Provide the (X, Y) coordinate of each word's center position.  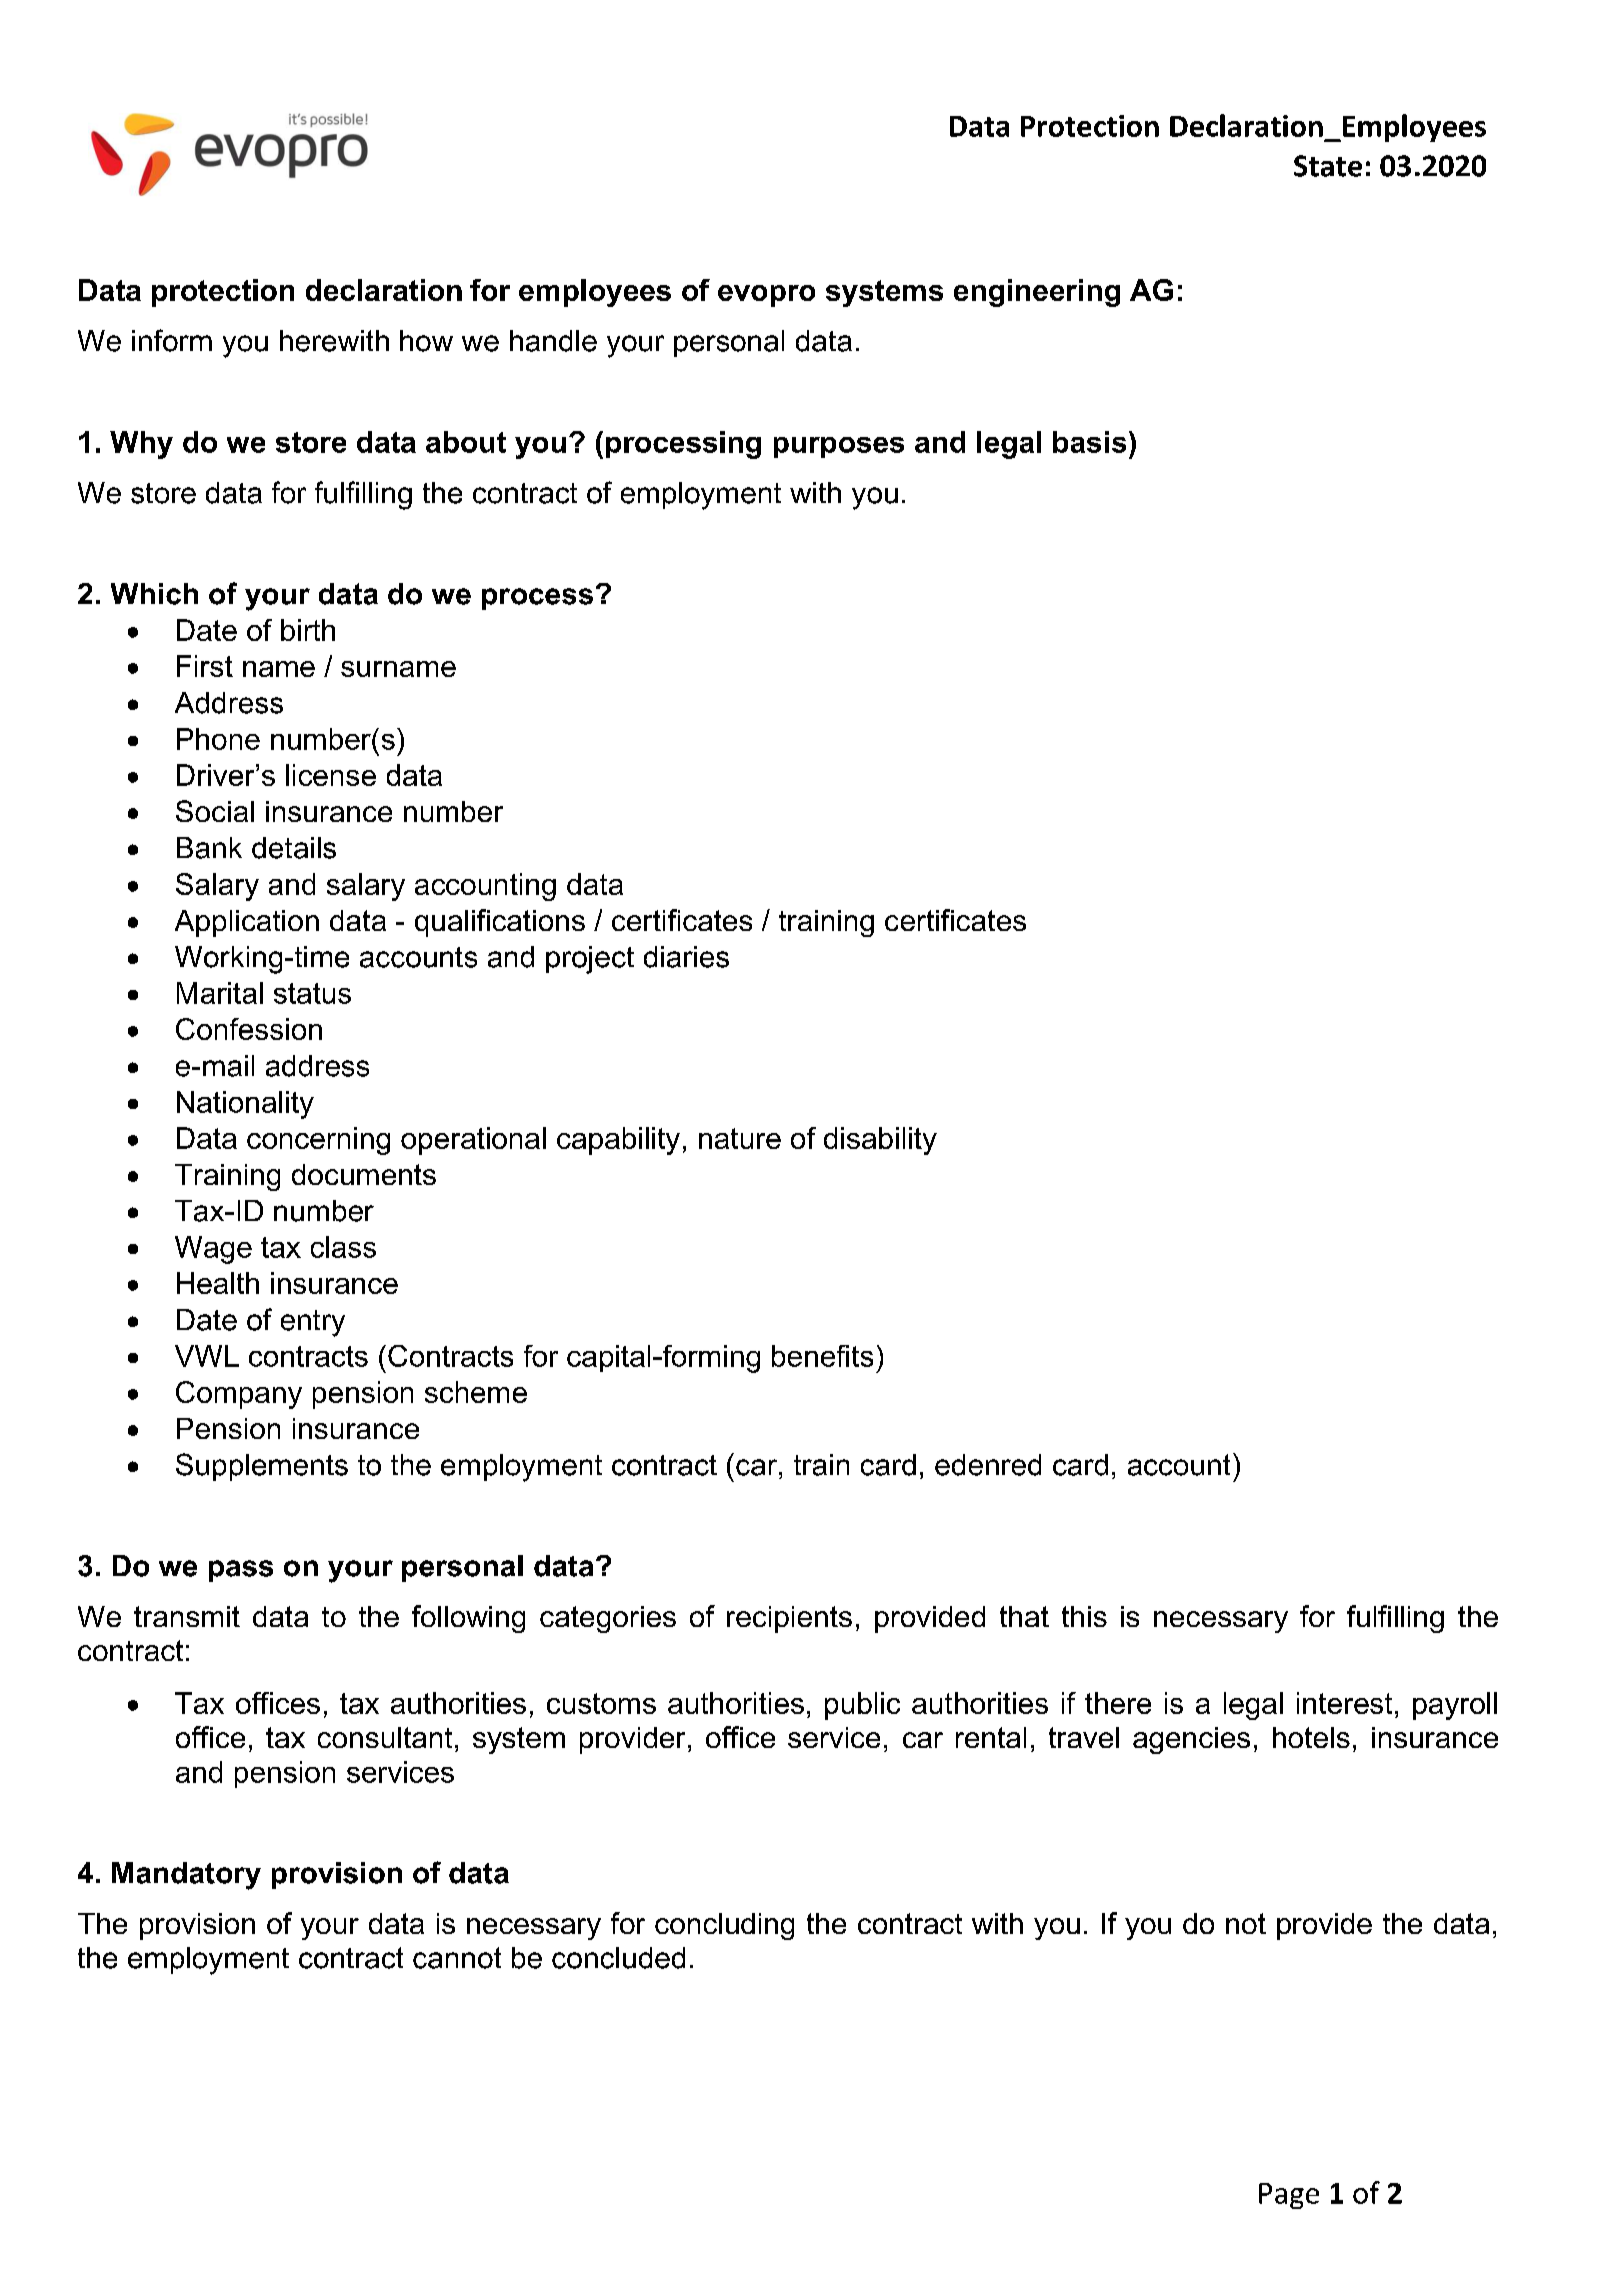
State (1328, 166)
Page (1289, 2196)
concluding (724, 1926)
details (294, 848)
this (1084, 1616)
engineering (1037, 293)
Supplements (262, 1467)
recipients (789, 1619)
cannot (457, 1958)
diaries (686, 957)
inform (172, 340)
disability (880, 1141)
